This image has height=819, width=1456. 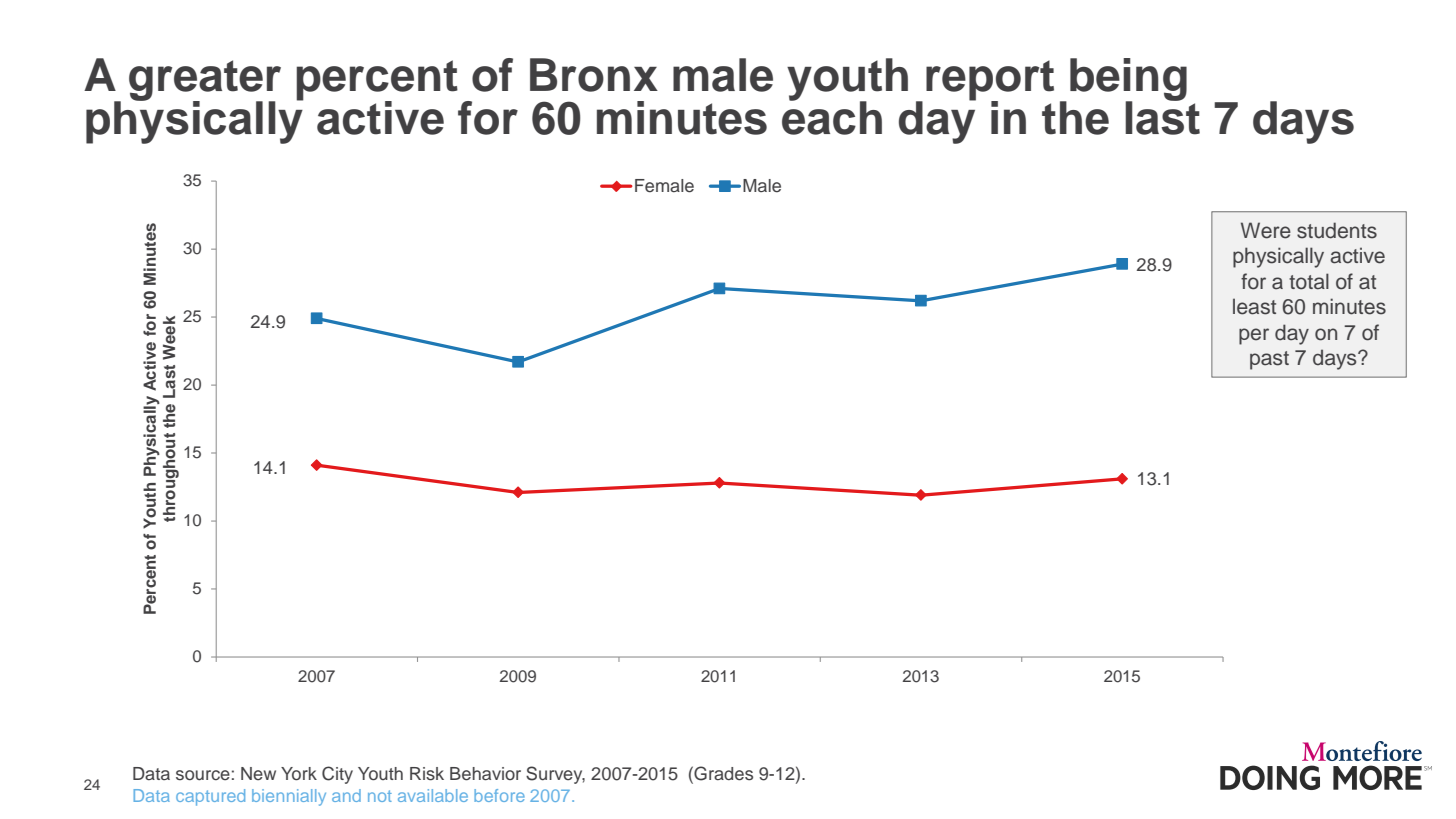 What do you see at coordinates (1128, 80) in the image?
I see `being` at bounding box center [1128, 80].
